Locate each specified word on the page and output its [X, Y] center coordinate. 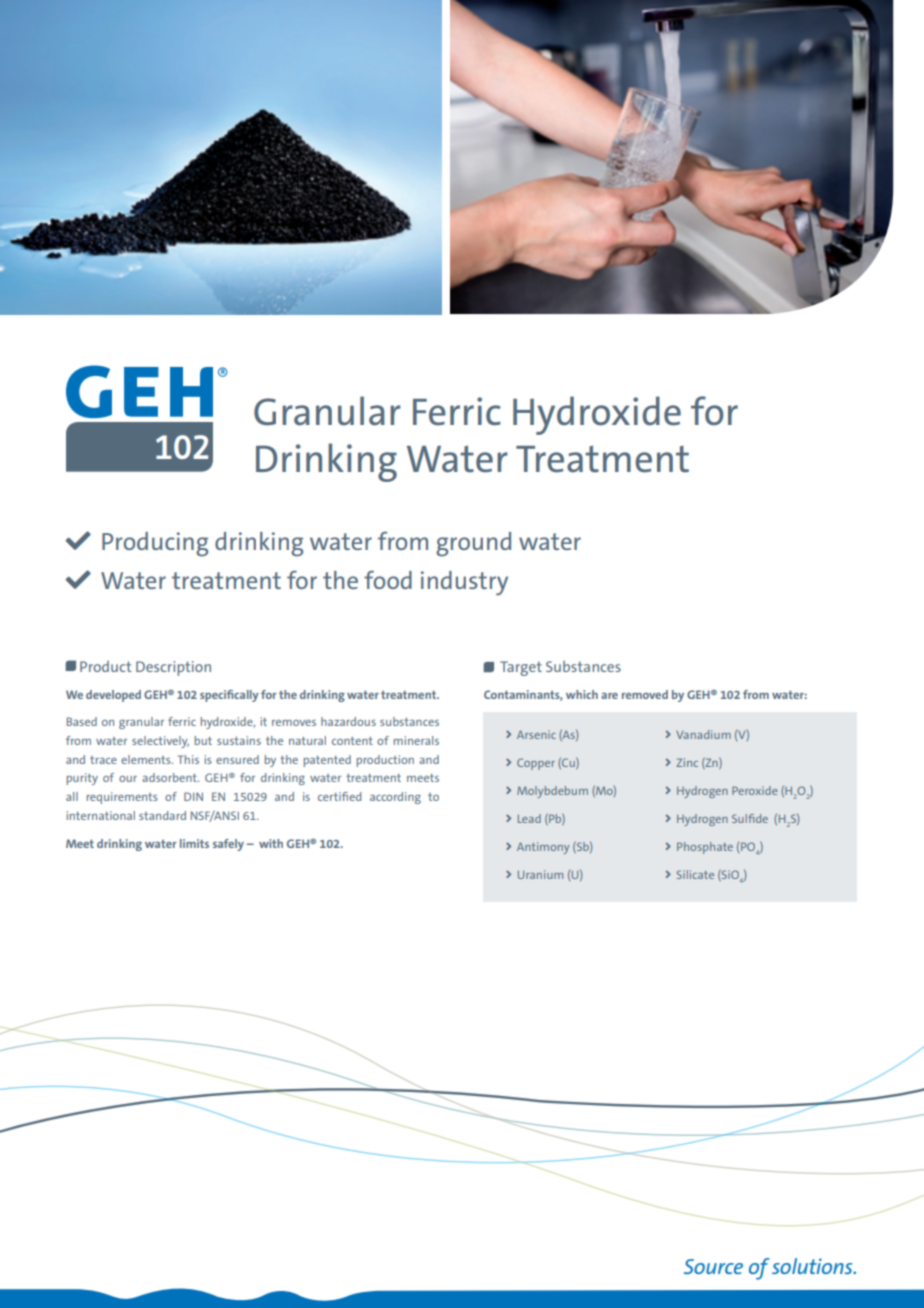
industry [464, 583]
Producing [155, 544]
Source [713, 1266]
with [271, 843]
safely [228, 845]
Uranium [540, 874]
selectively [160, 742]
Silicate [695, 874]
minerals [416, 740]
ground [473, 544]
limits [194, 843]
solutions [813, 1266]
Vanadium [703, 734]
